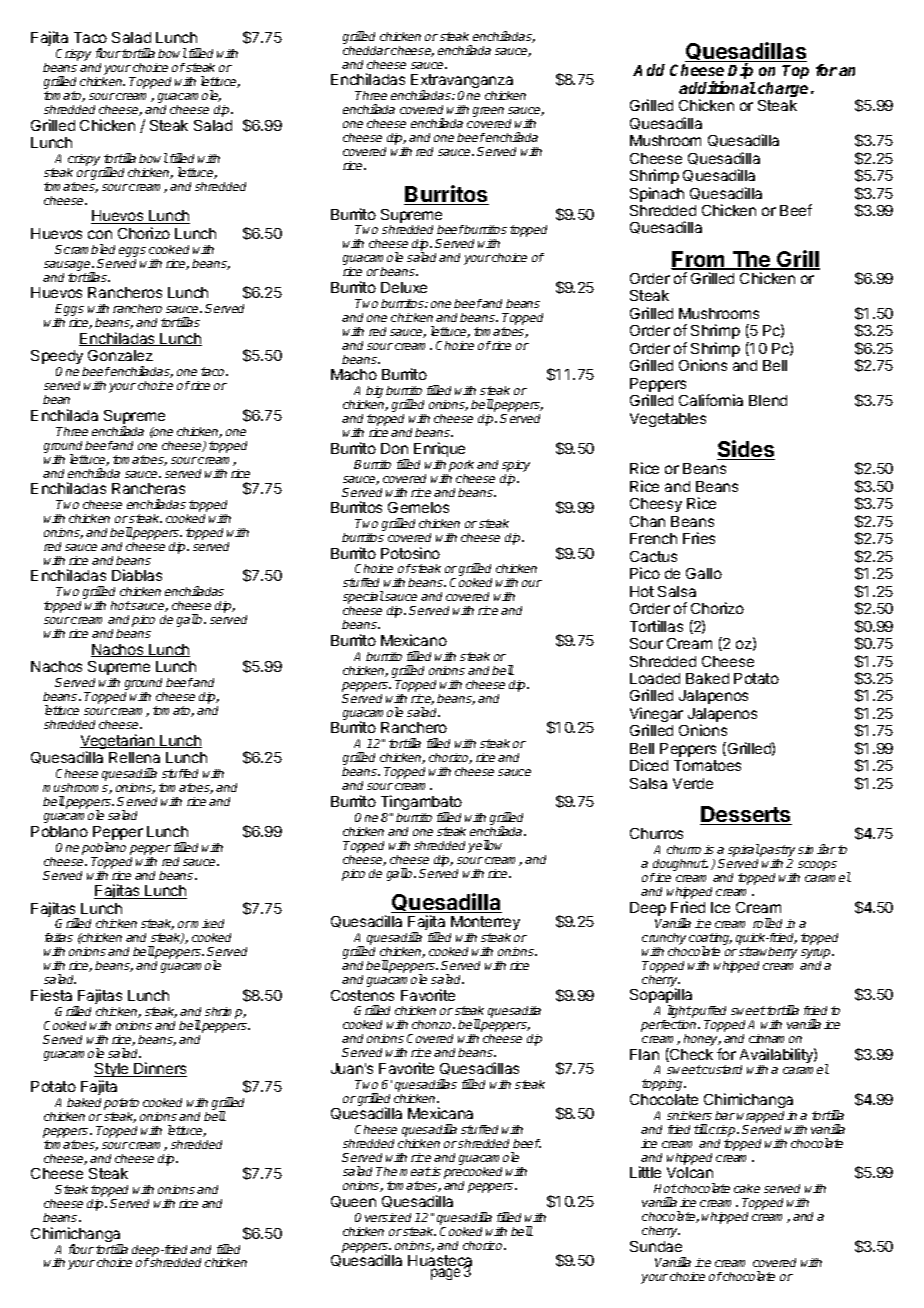  What do you see at coordinates (439, 449) in the image?
I see `Enrique` at bounding box center [439, 449].
